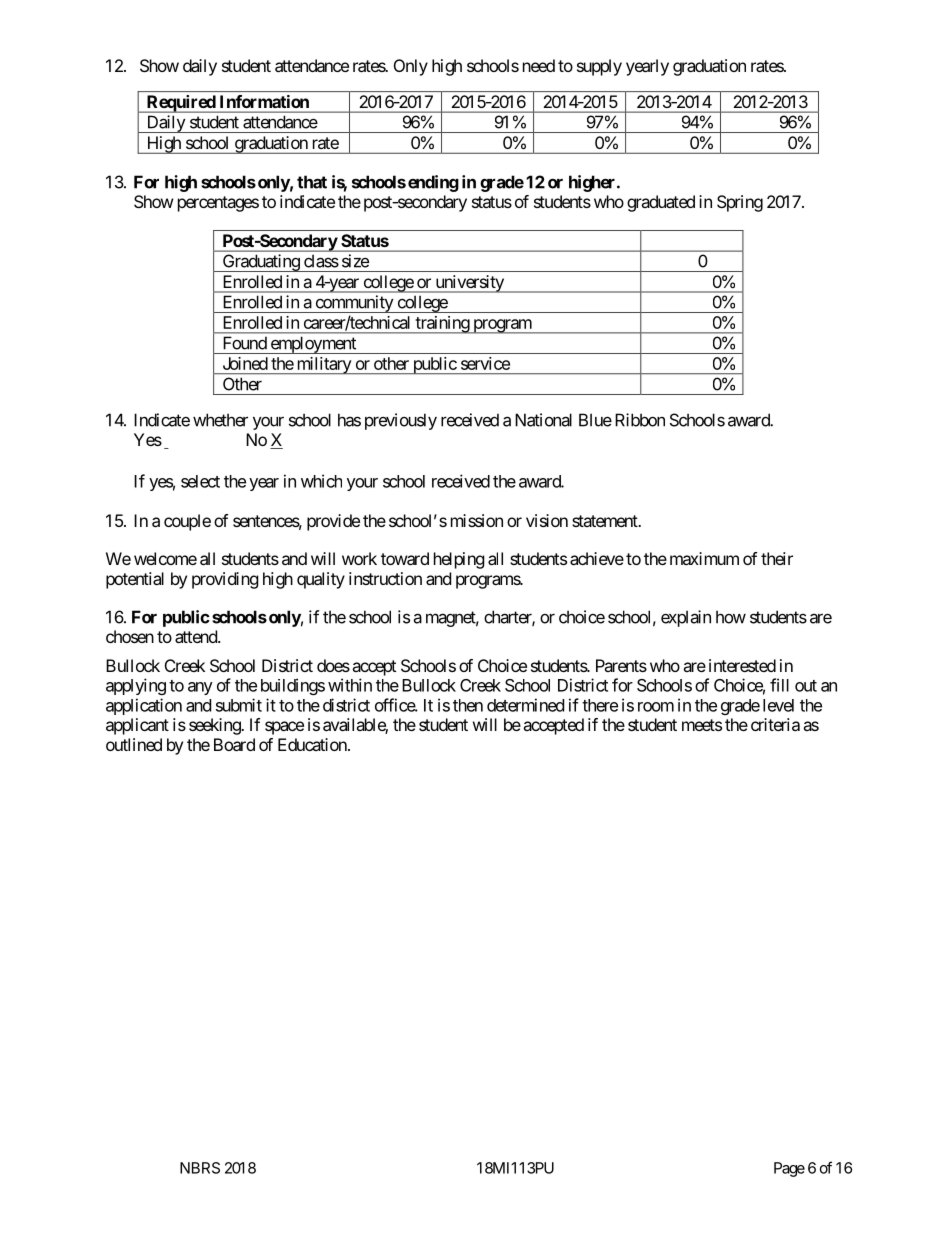 Image resolution: width=952 pixels, height=1233 pixels. Describe the element at coordinates (401, 421) in the image. I see `previously` at that location.
